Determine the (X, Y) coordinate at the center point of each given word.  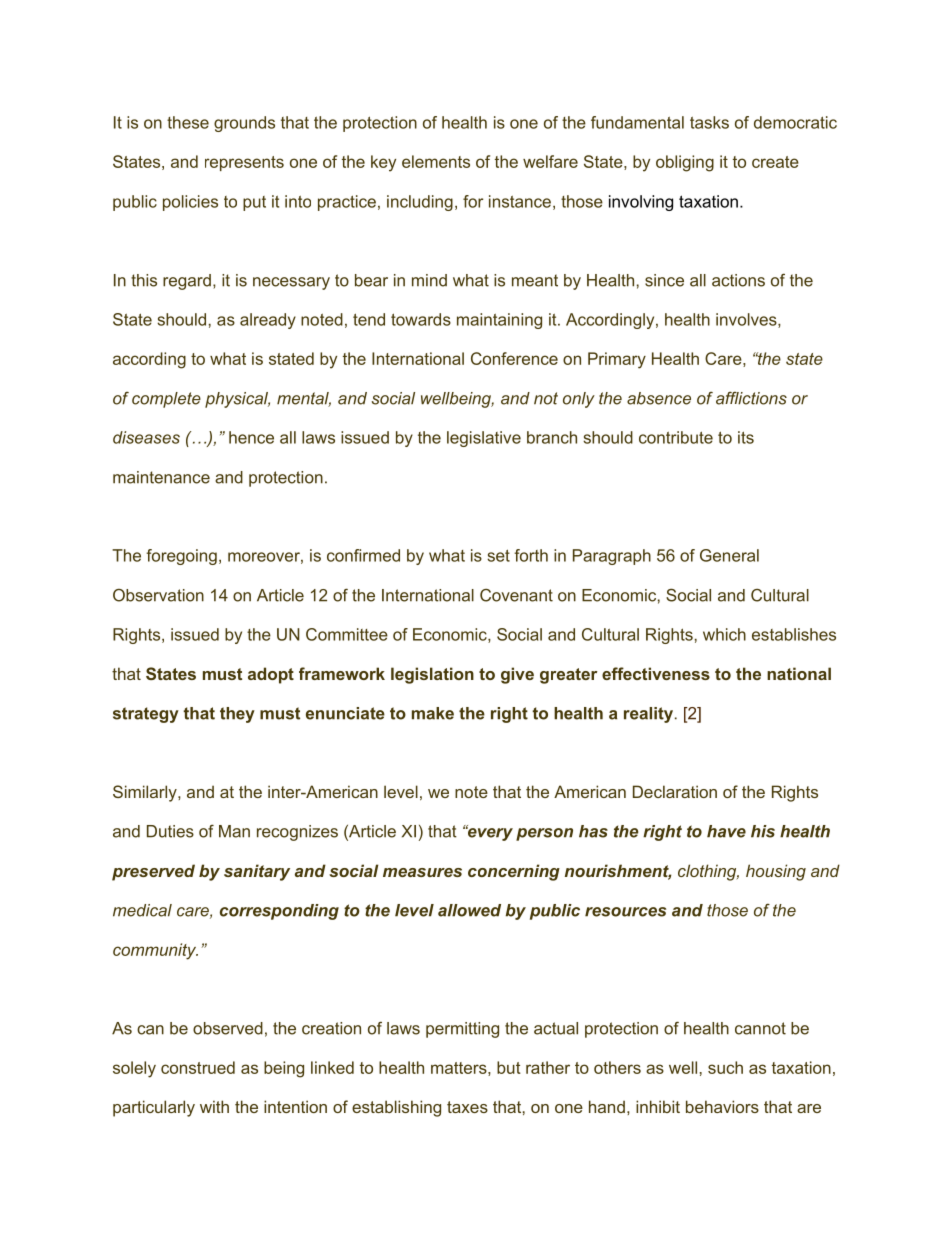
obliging (685, 163)
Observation (158, 595)
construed (198, 1067)
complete (166, 400)
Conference (514, 358)
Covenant (516, 595)
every (489, 833)
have (726, 831)
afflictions (751, 398)
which (724, 634)
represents (244, 163)
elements (436, 161)
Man (234, 831)
